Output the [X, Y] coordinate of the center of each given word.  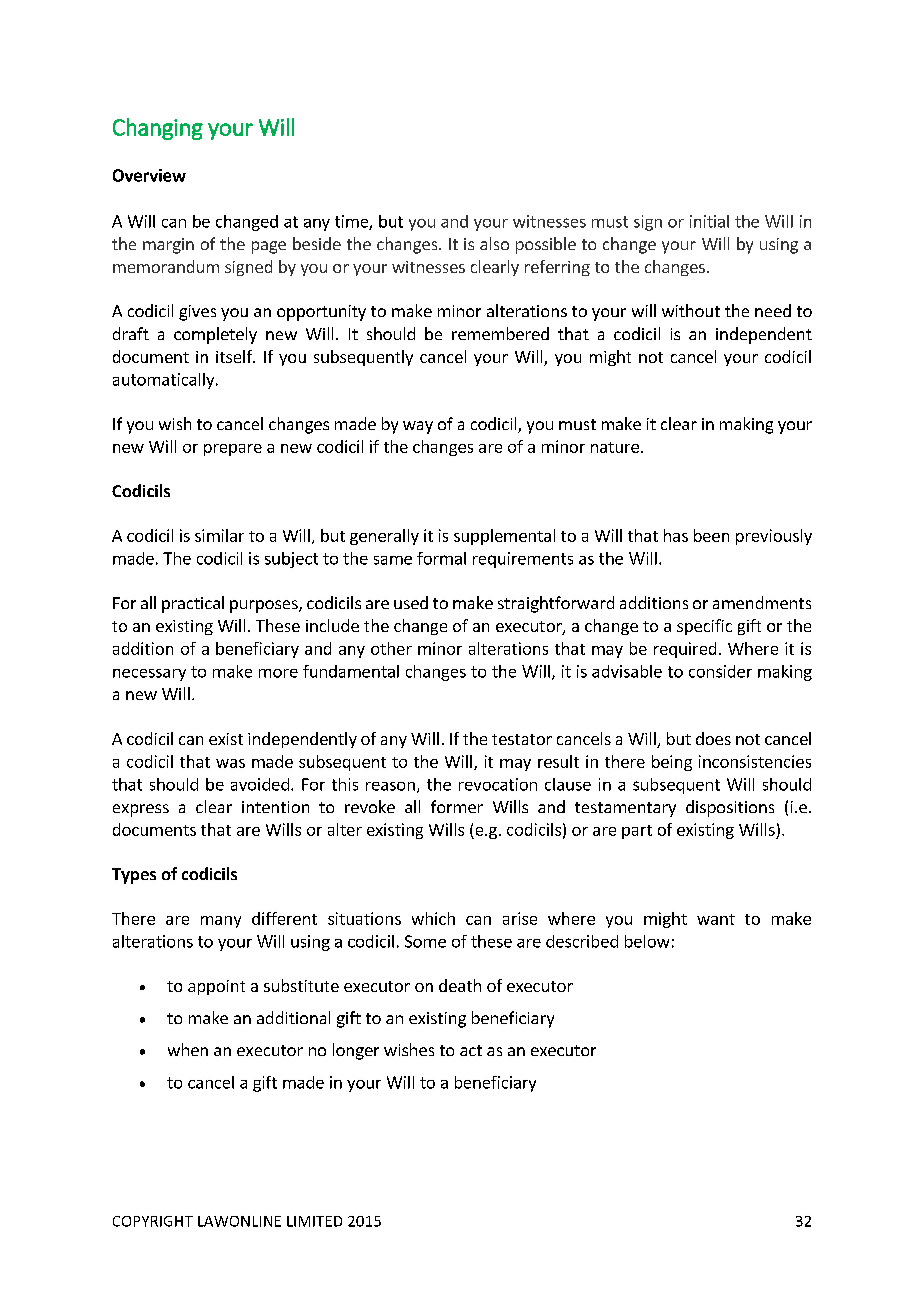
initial [709, 221]
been [711, 535]
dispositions [730, 808]
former [457, 806]
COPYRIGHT [153, 1221]
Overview [149, 175]
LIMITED [314, 1221]
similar [219, 535]
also [494, 243]
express [141, 810]
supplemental [504, 537]
